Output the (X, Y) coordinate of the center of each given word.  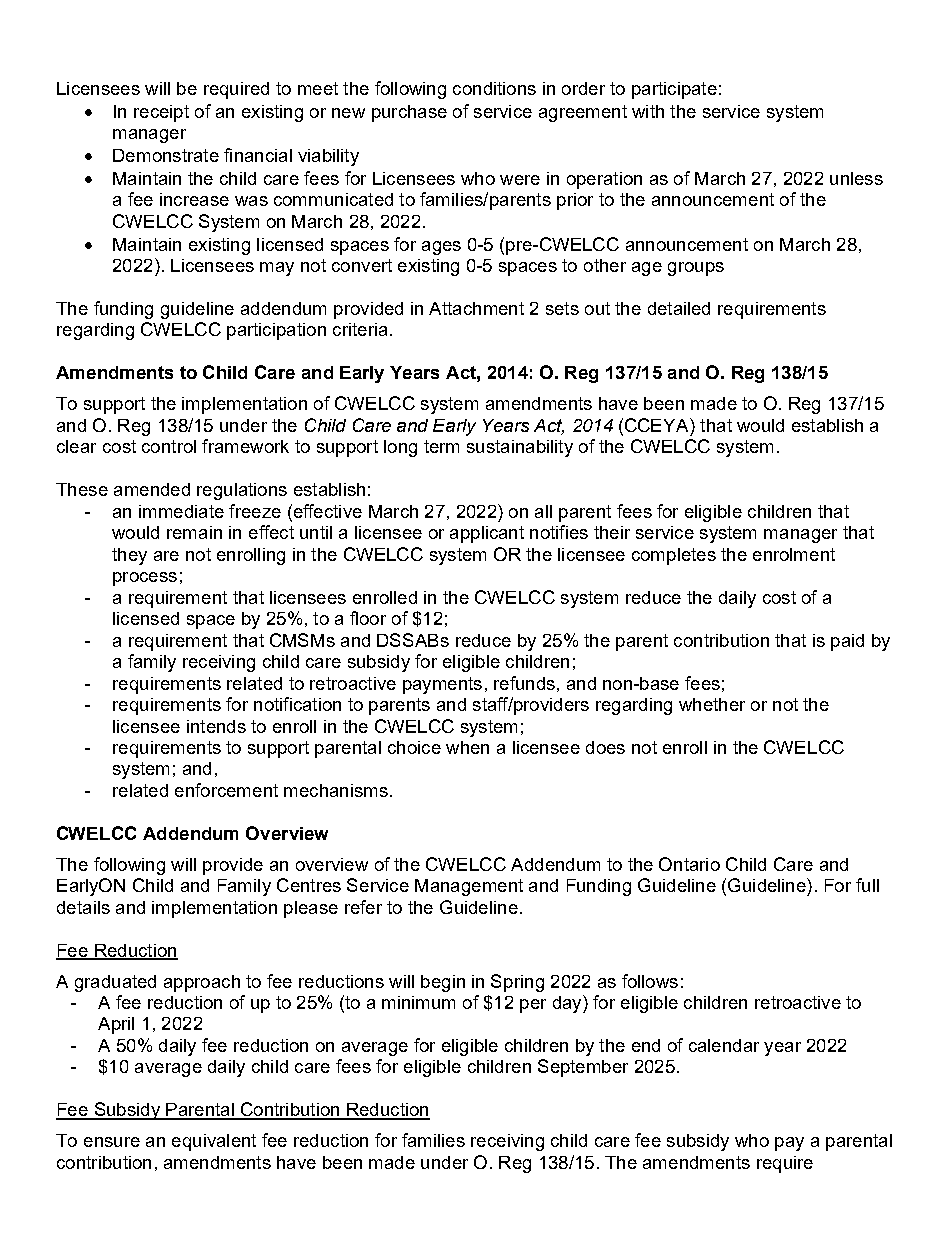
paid (847, 642)
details (83, 907)
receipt (161, 113)
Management (469, 887)
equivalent (214, 1142)
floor (368, 618)
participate (674, 90)
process (145, 579)
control (169, 446)
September (583, 1068)
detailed (679, 308)
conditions (494, 88)
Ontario (689, 864)
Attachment (476, 308)
